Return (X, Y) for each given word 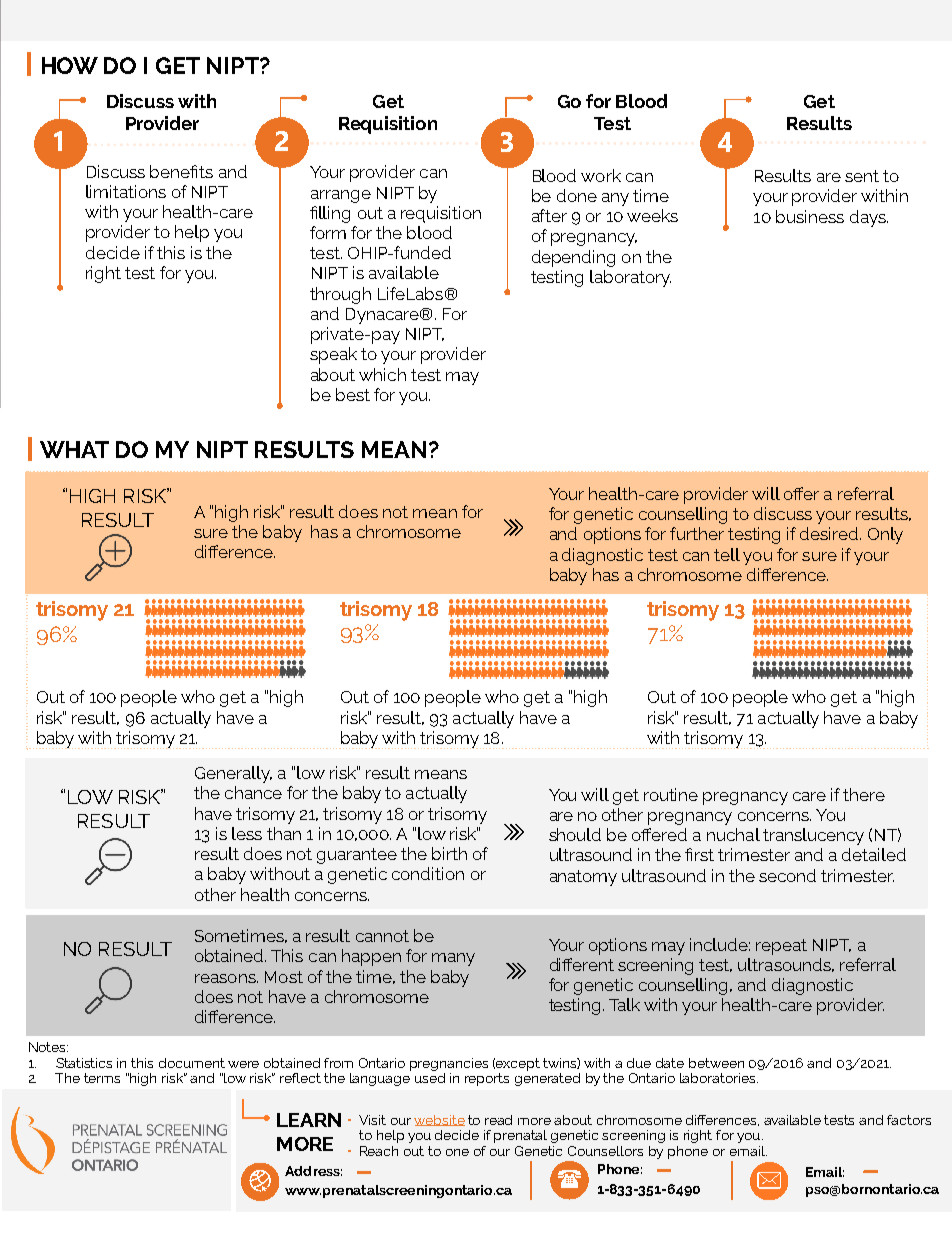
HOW (70, 65)
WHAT (74, 449)
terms (102, 1078)
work (601, 175)
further (697, 533)
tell (727, 554)
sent (862, 176)
